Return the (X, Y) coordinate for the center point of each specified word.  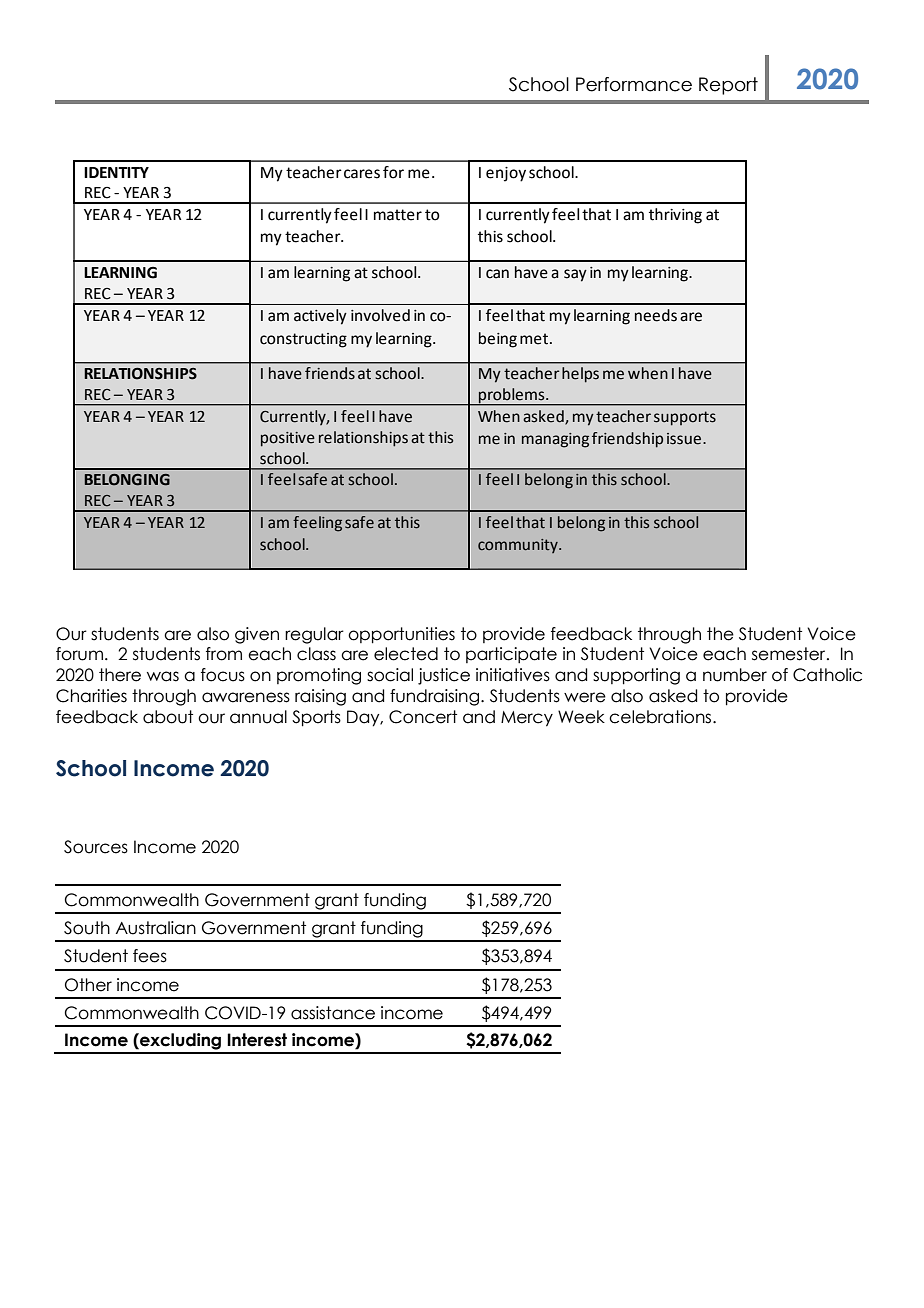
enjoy (506, 174)
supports (685, 418)
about (168, 717)
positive (288, 439)
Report (728, 86)
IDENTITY (116, 172)
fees (150, 956)
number (735, 675)
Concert (423, 717)
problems (512, 396)
